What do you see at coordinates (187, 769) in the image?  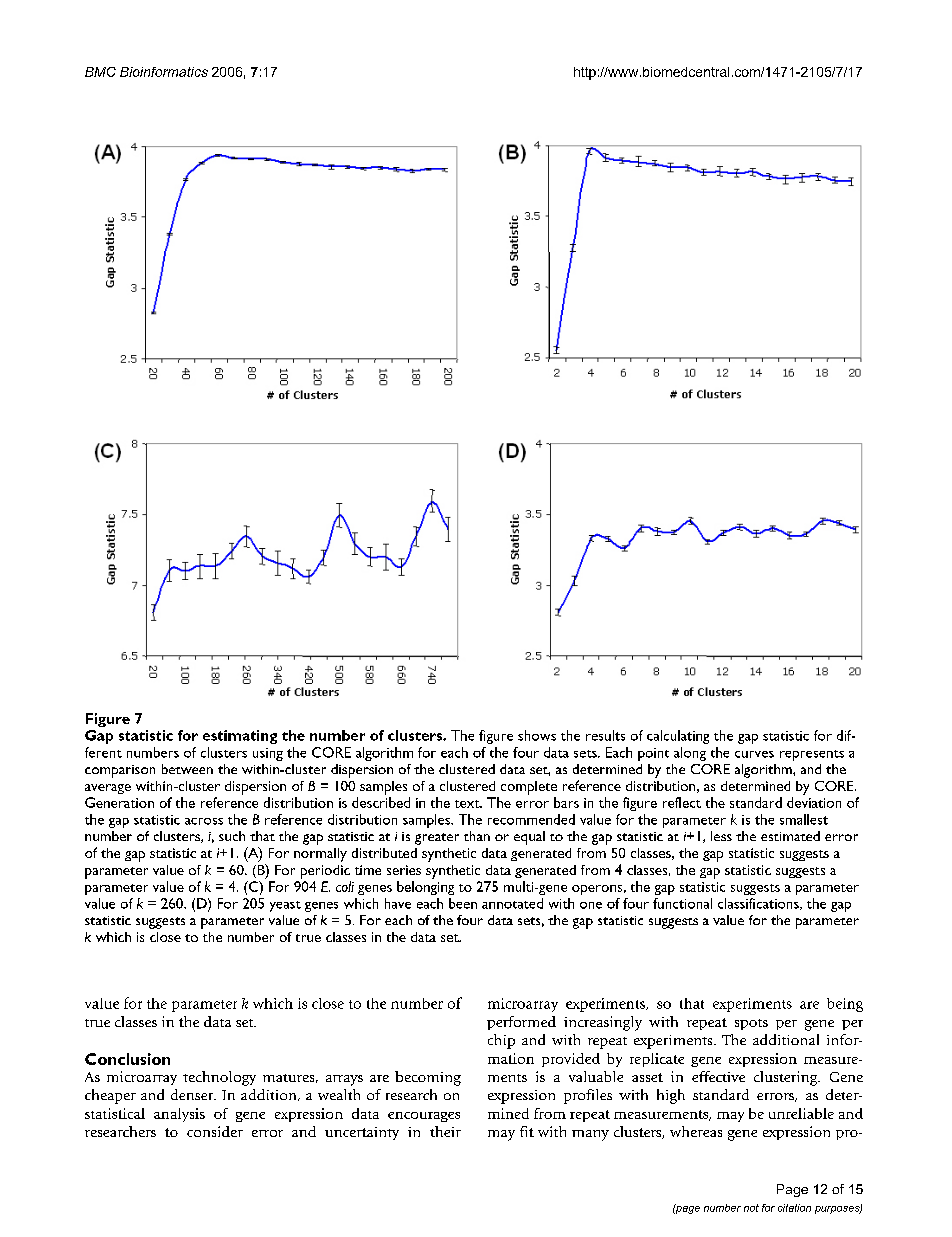 I see `between` at bounding box center [187, 769].
